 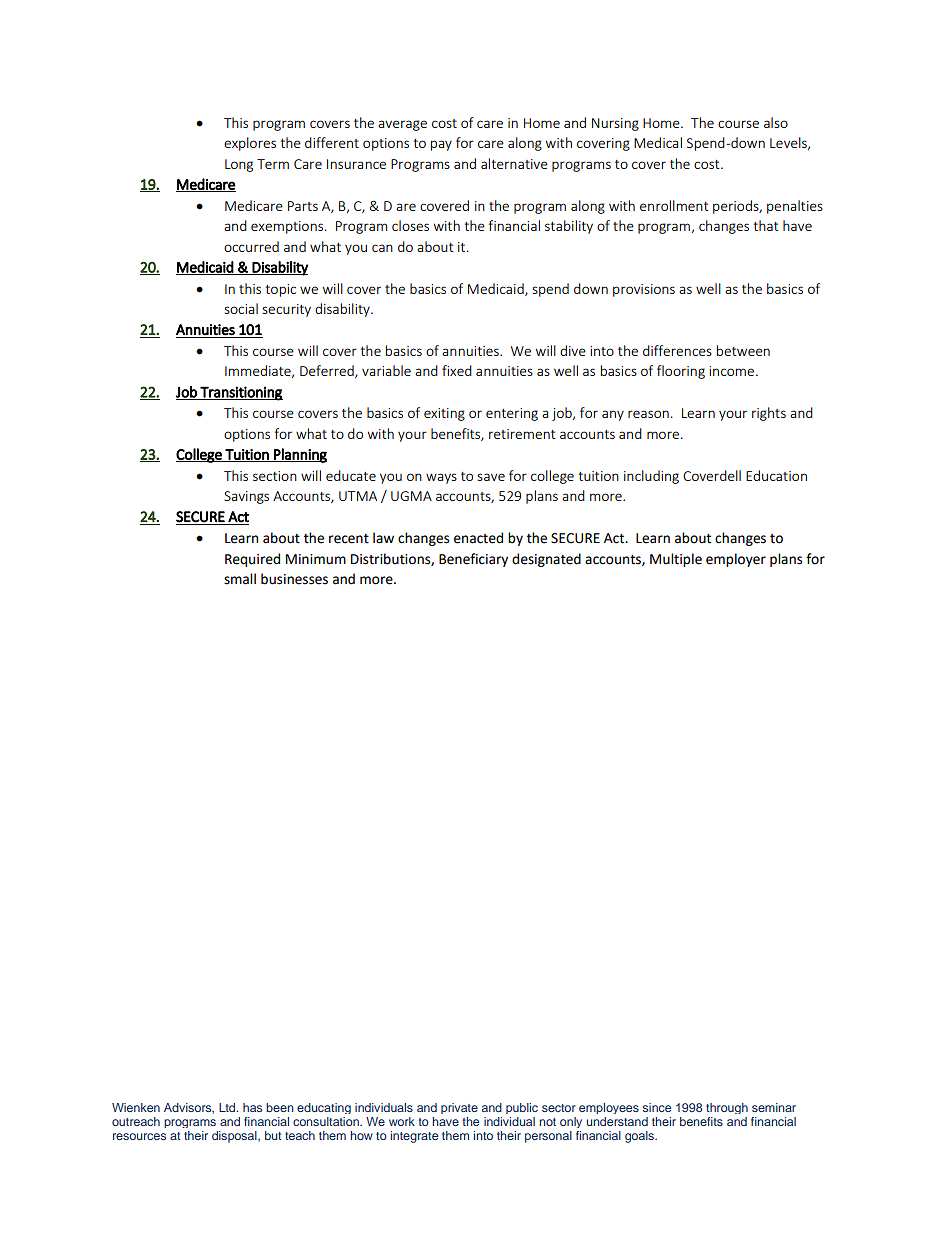 I want to click on Education, so click(x=776, y=475).
